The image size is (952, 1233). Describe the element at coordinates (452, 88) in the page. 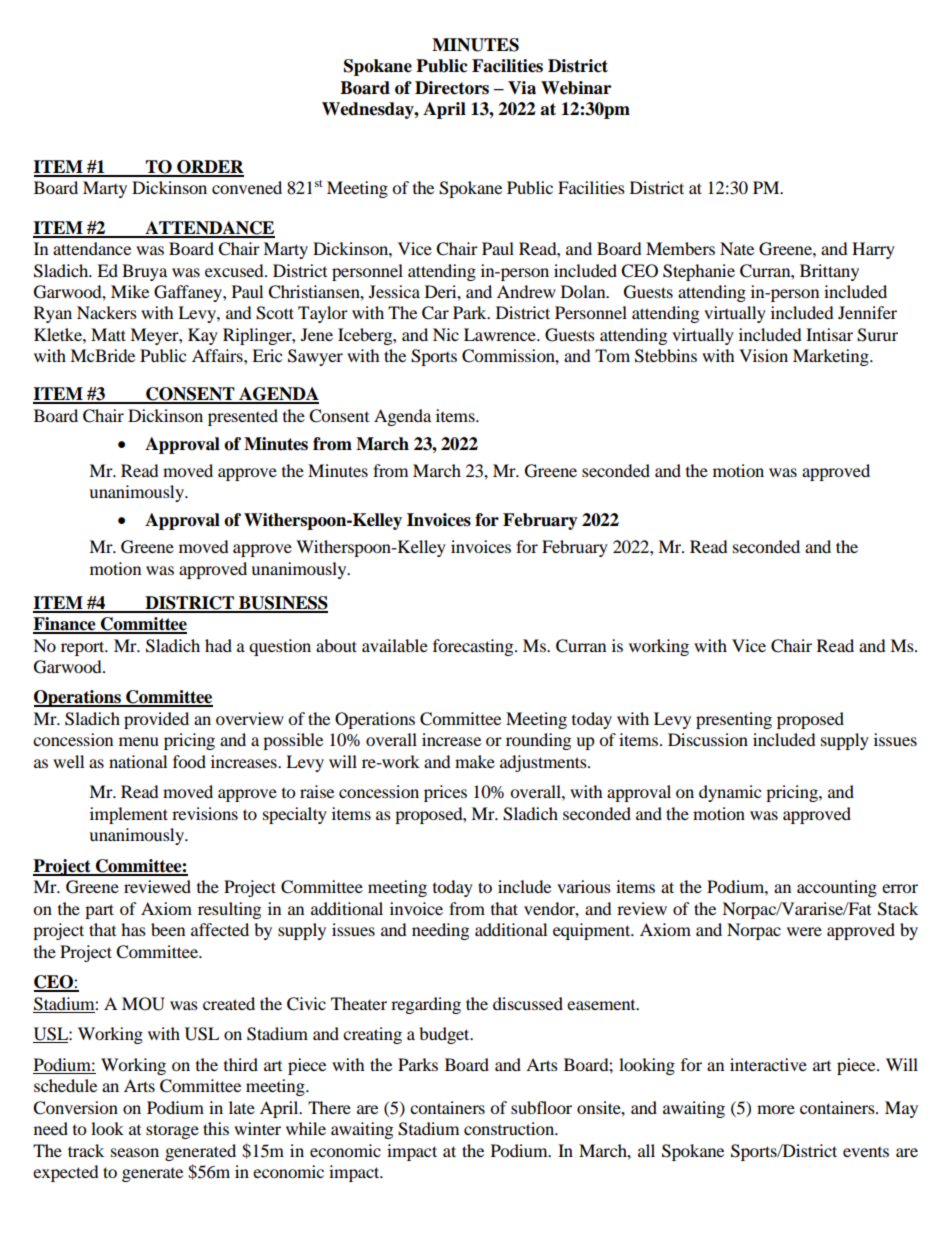

I see `Directors` at that location.
